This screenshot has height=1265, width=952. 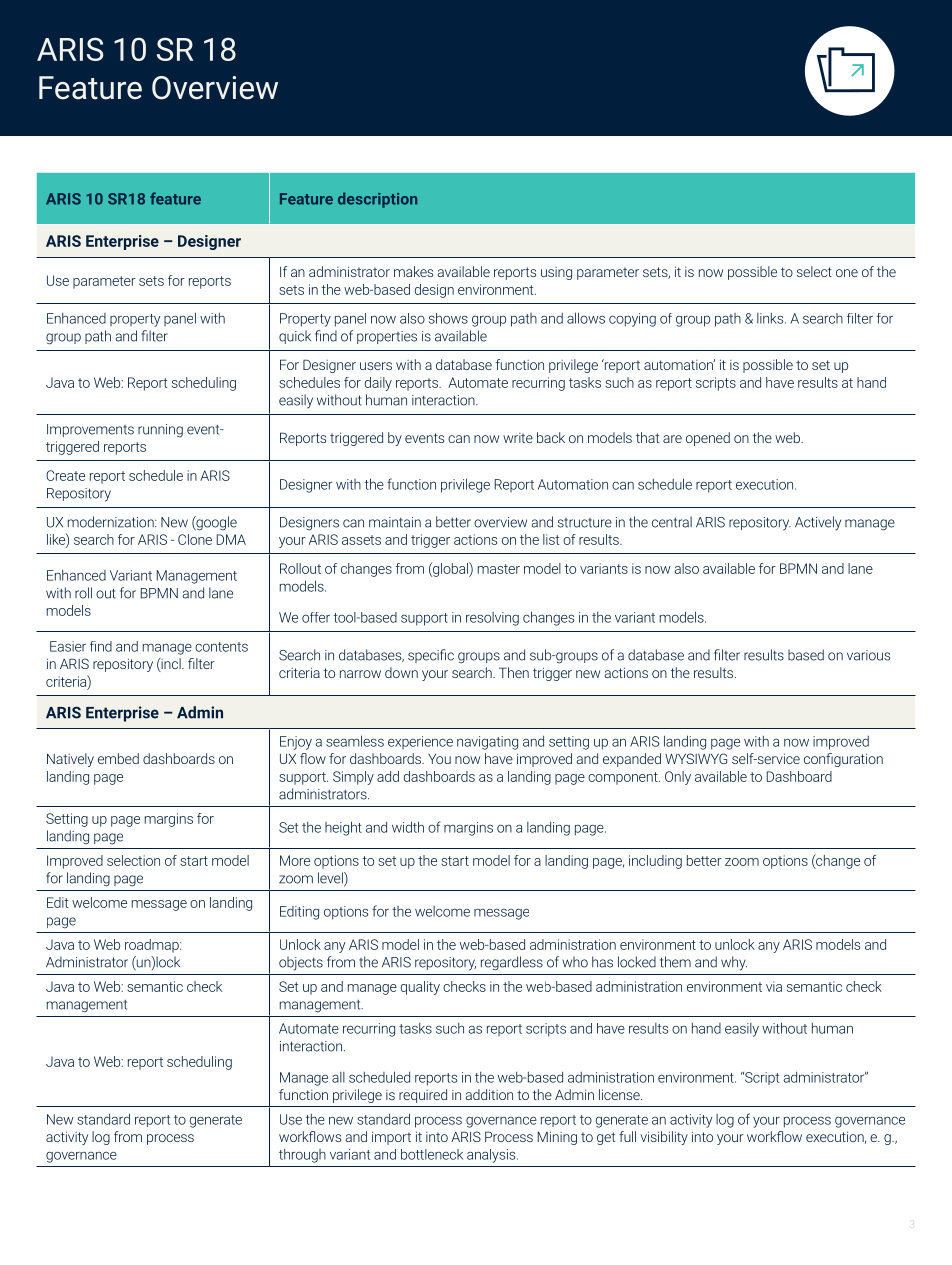 What do you see at coordinates (448, 318) in the screenshot?
I see `shows` at bounding box center [448, 318].
